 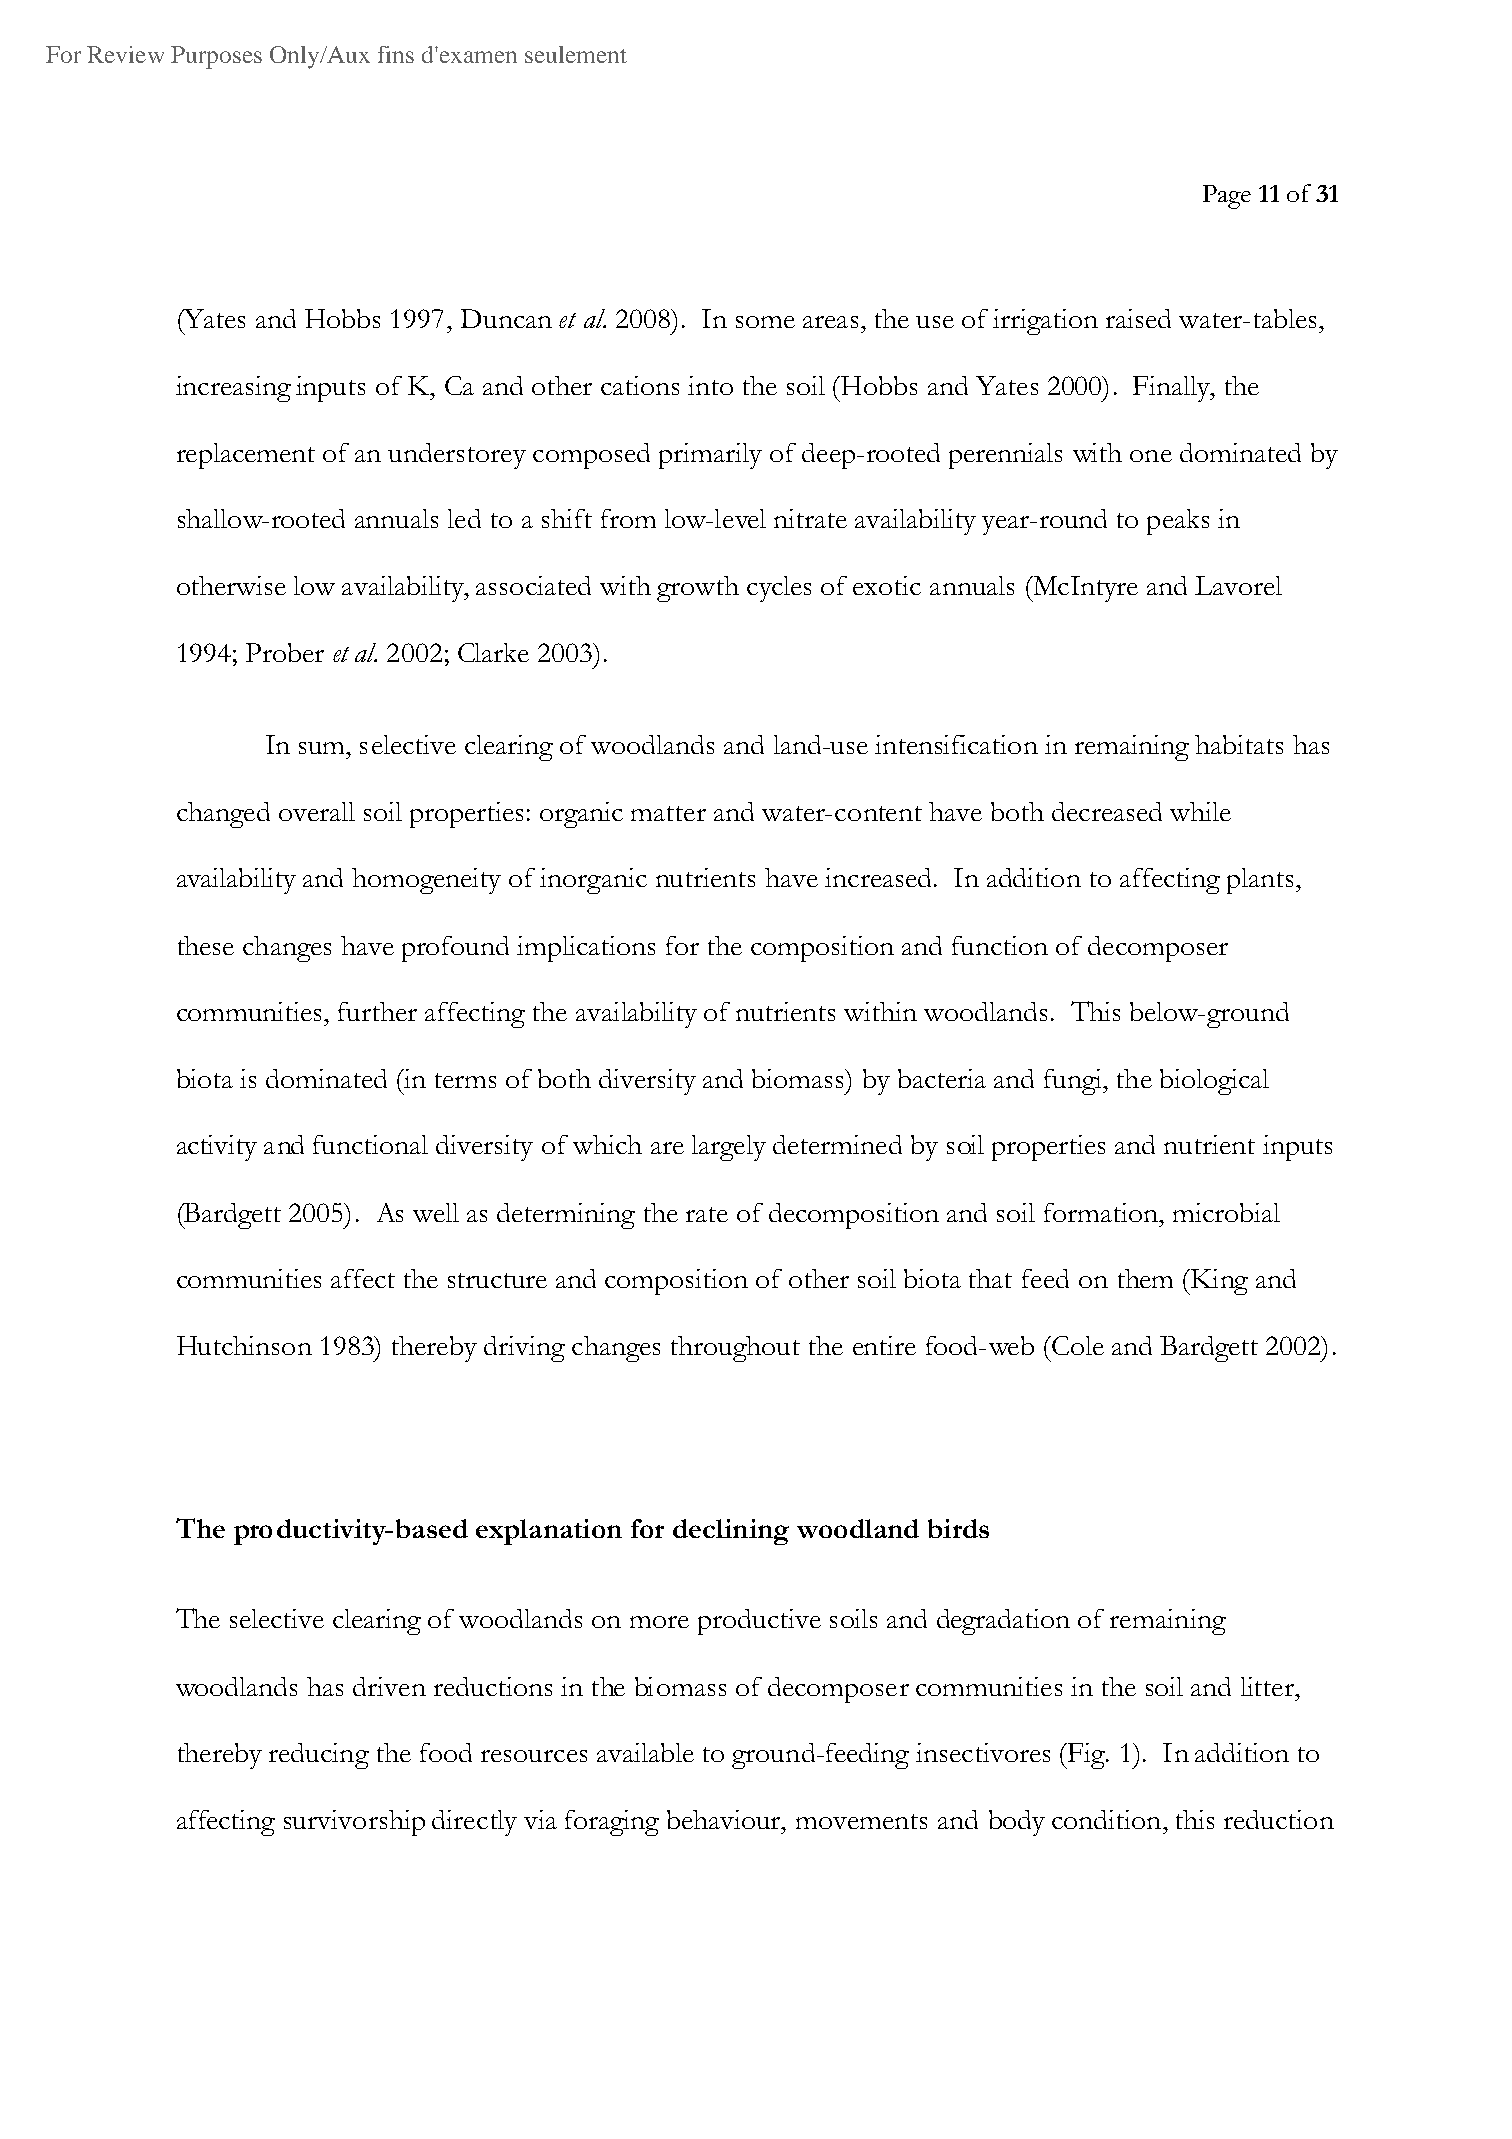 I want to click on reducing, so click(x=319, y=1756).
